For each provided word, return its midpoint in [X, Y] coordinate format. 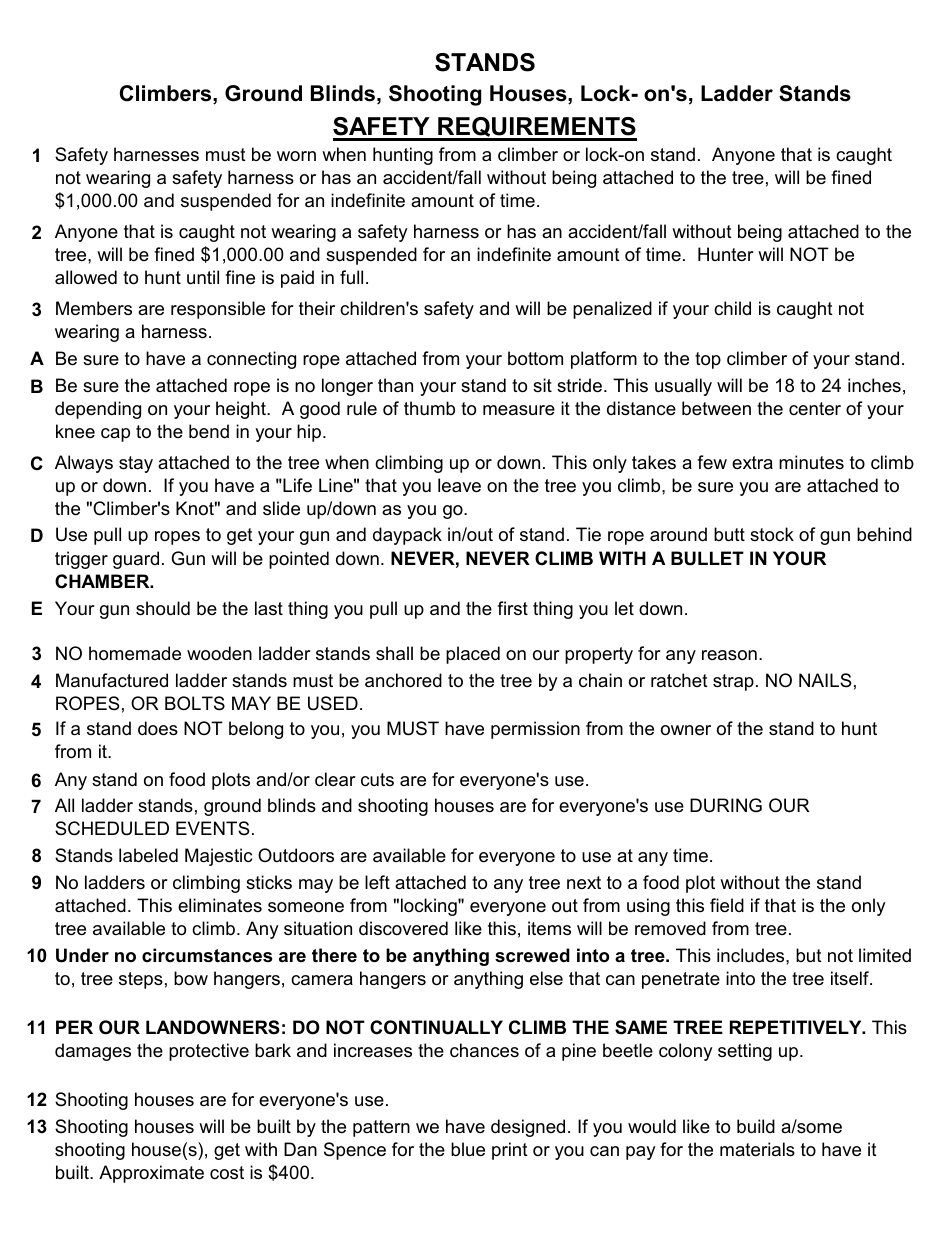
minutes [811, 462]
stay [136, 464]
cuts [377, 779]
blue [468, 1149]
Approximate [151, 1174]
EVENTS [212, 828]
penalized [612, 310]
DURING [726, 805]
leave [459, 485]
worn [296, 156]
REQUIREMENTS [536, 128]
